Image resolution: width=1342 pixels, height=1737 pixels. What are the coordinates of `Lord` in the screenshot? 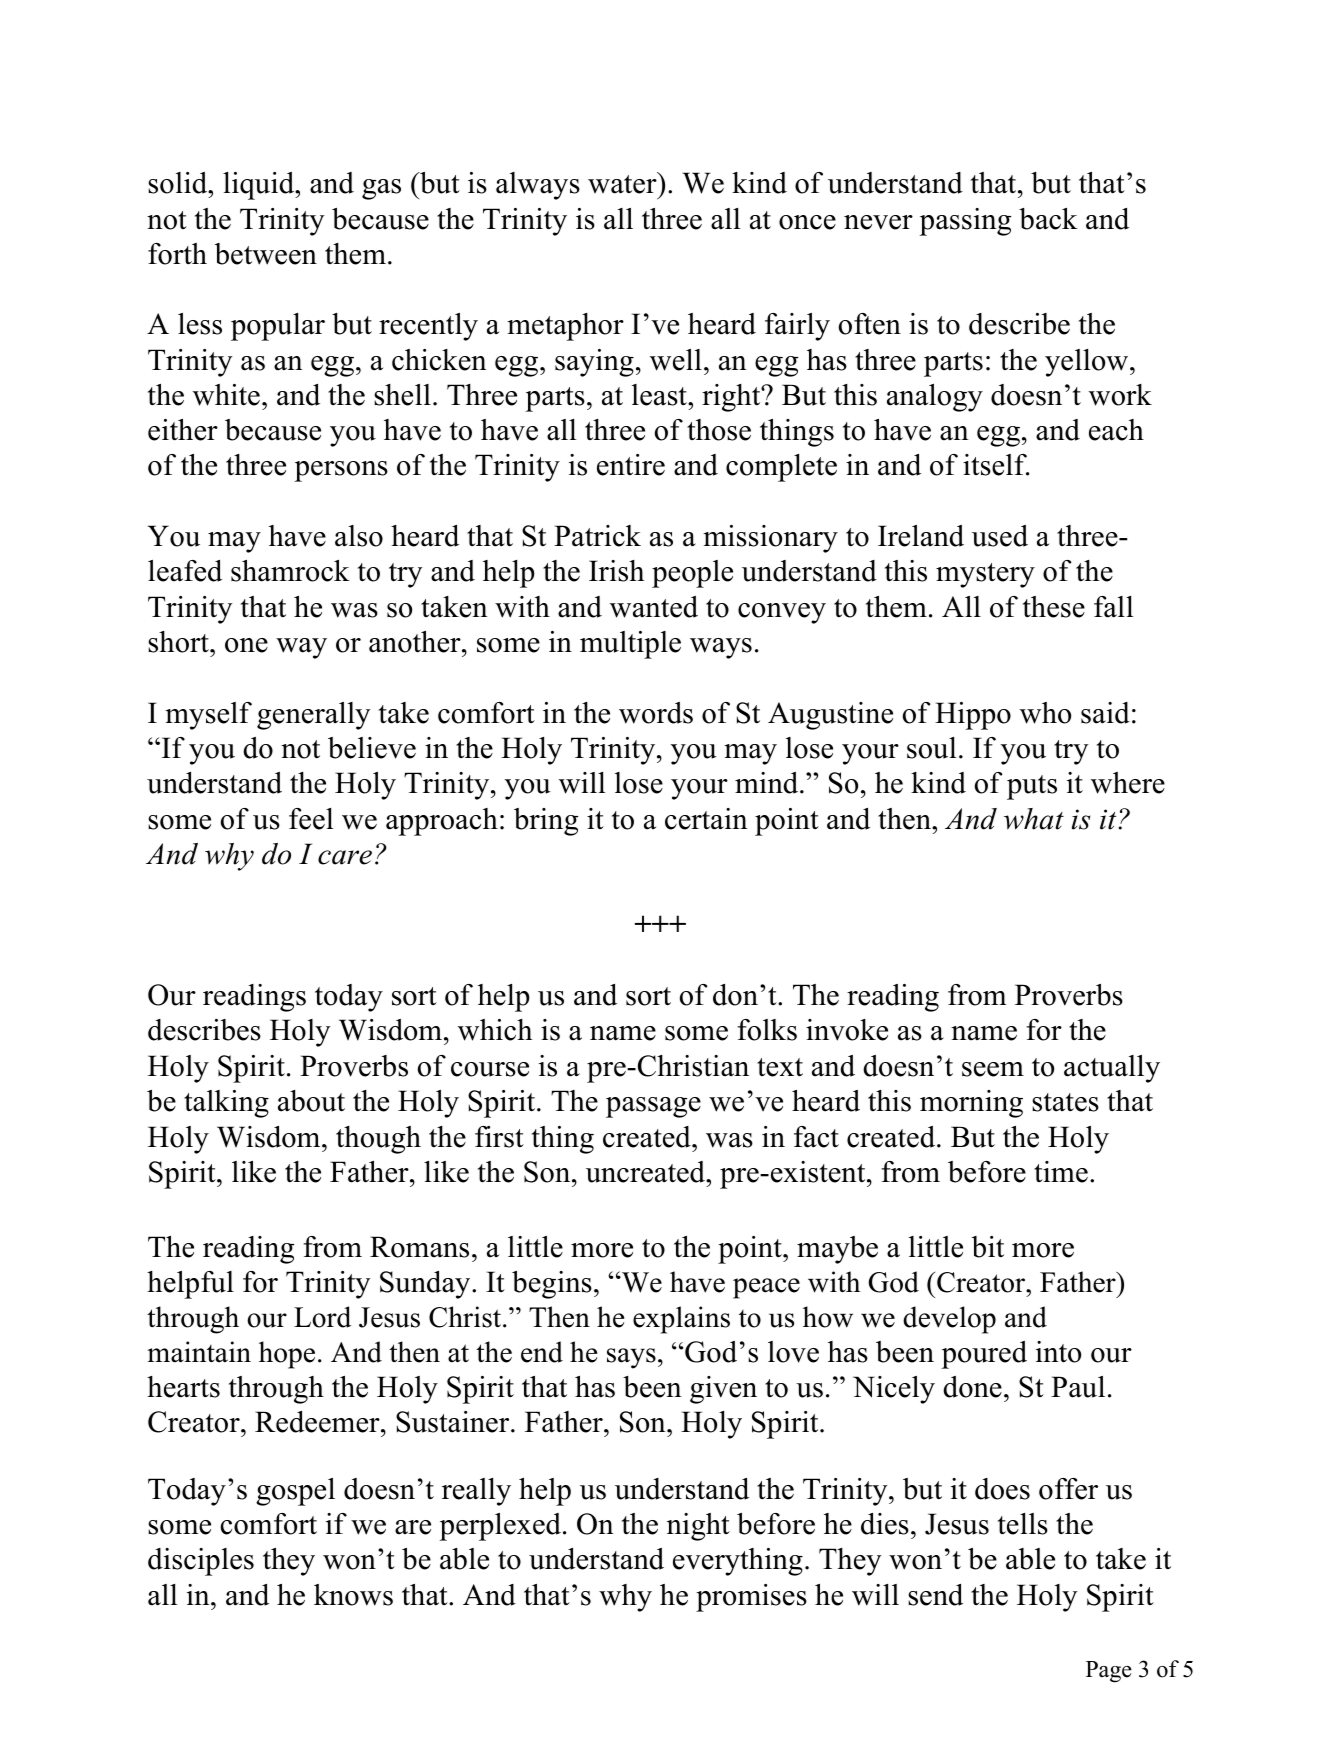 It's located at (322, 1317).
